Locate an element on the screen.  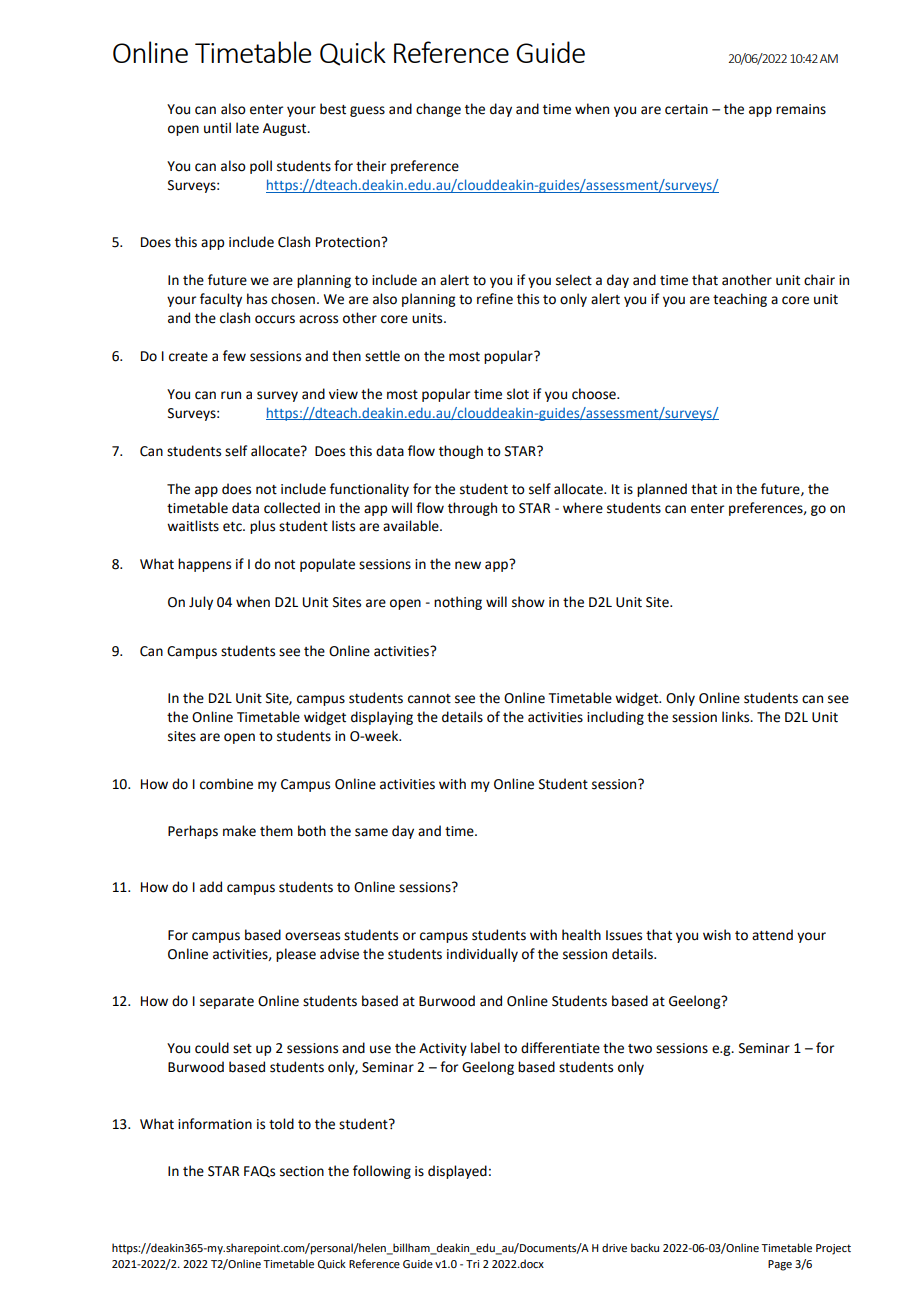
cannot is located at coordinates (429, 699).
